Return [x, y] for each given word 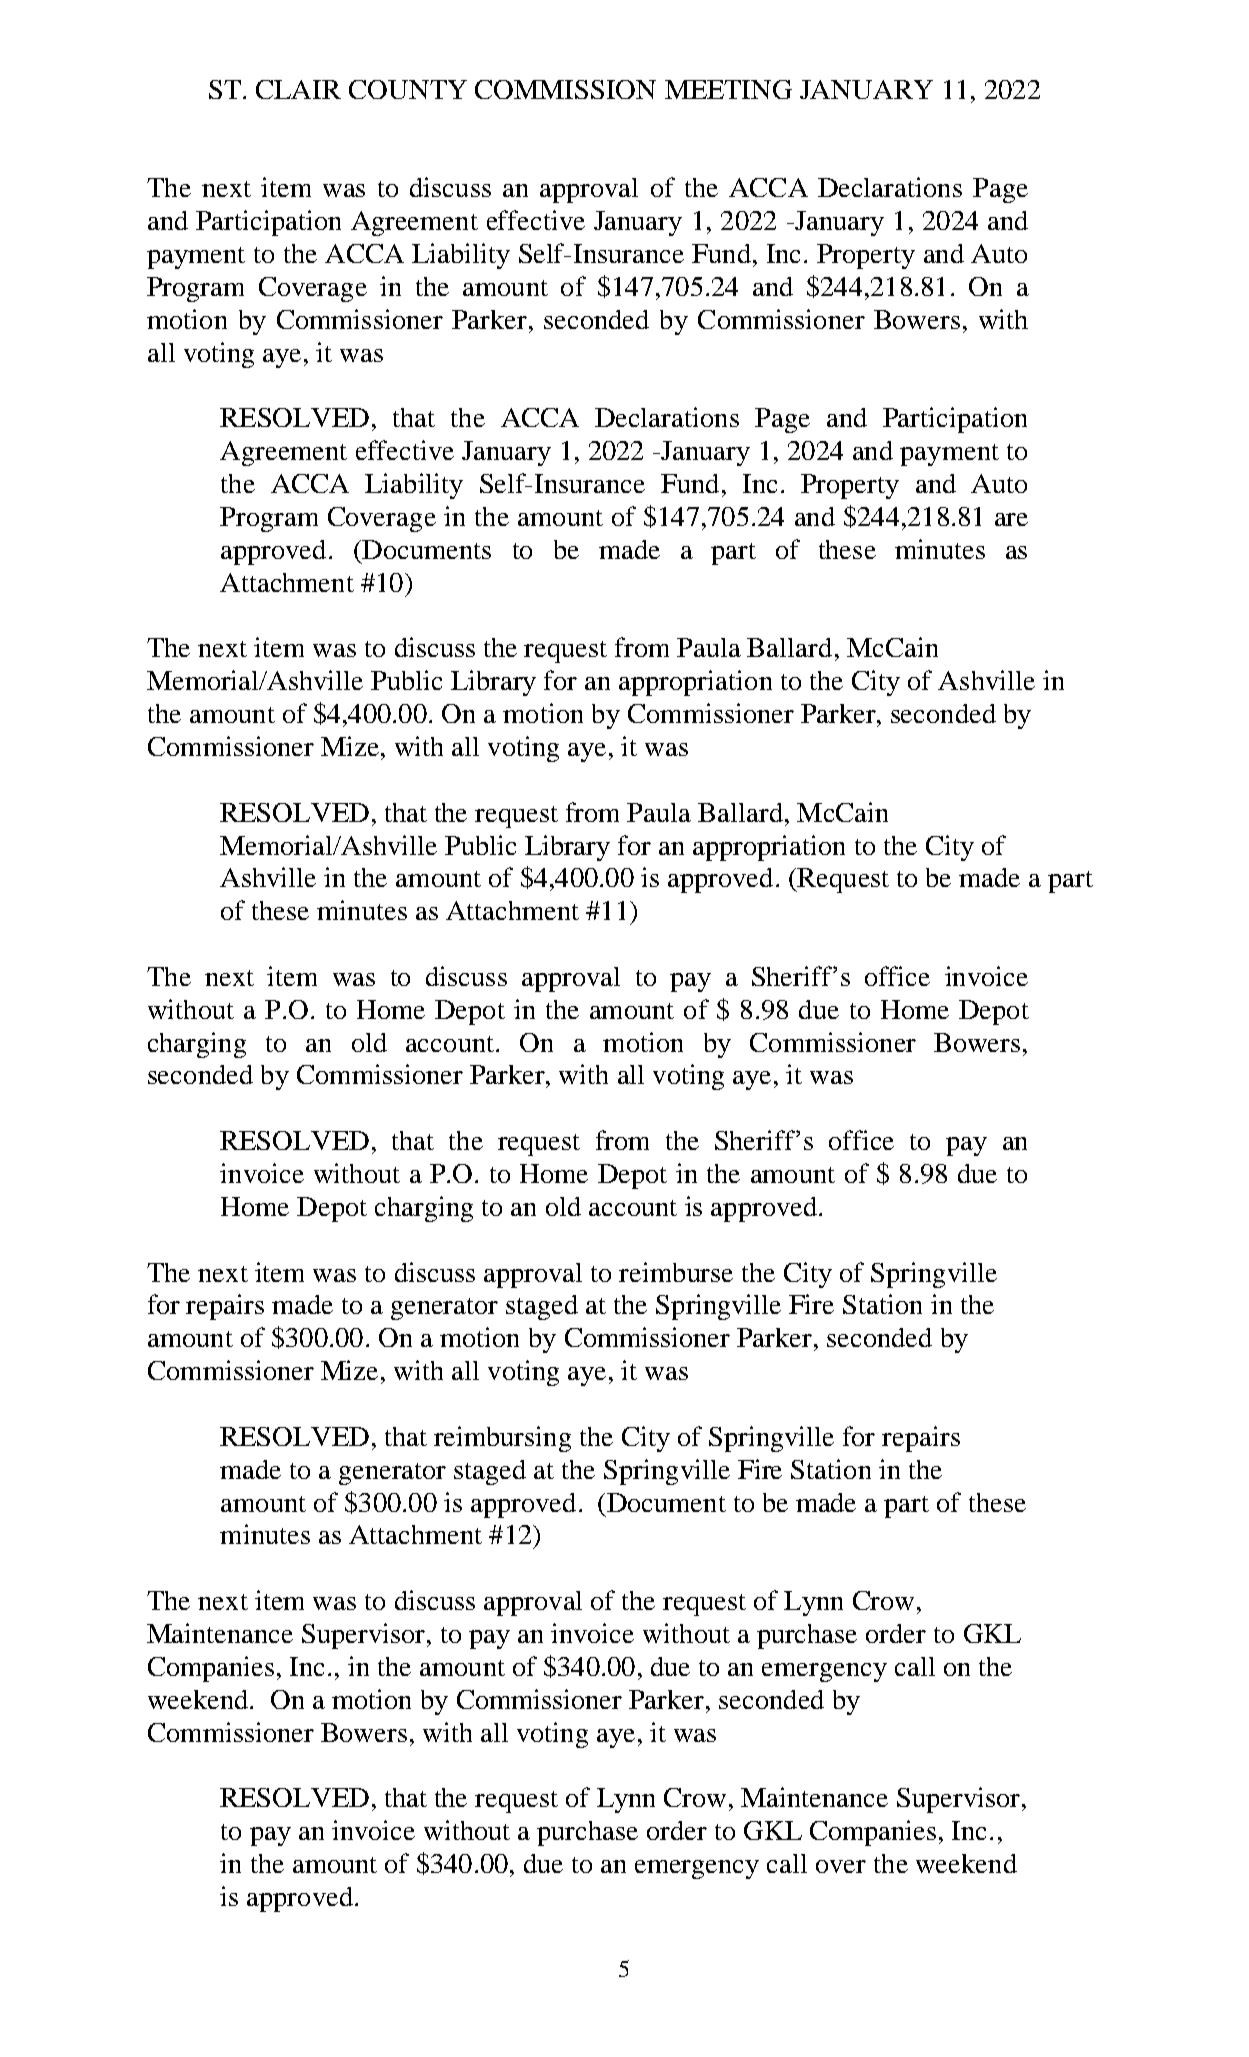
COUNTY [408, 89]
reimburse [676, 1272]
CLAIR [298, 89]
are [1011, 519]
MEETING [728, 89]
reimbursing [502, 1439]
